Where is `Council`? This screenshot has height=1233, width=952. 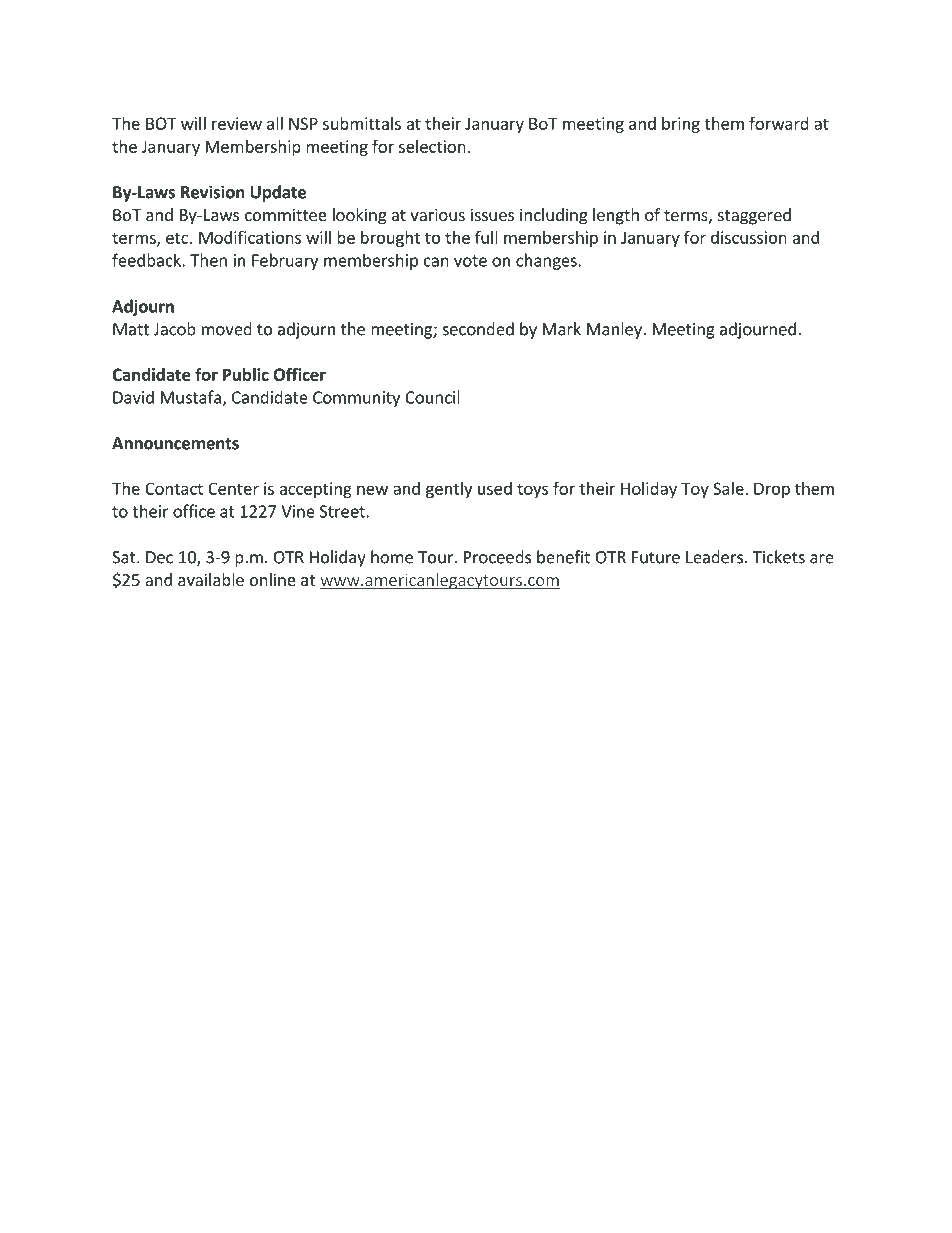 Council is located at coordinates (432, 397).
